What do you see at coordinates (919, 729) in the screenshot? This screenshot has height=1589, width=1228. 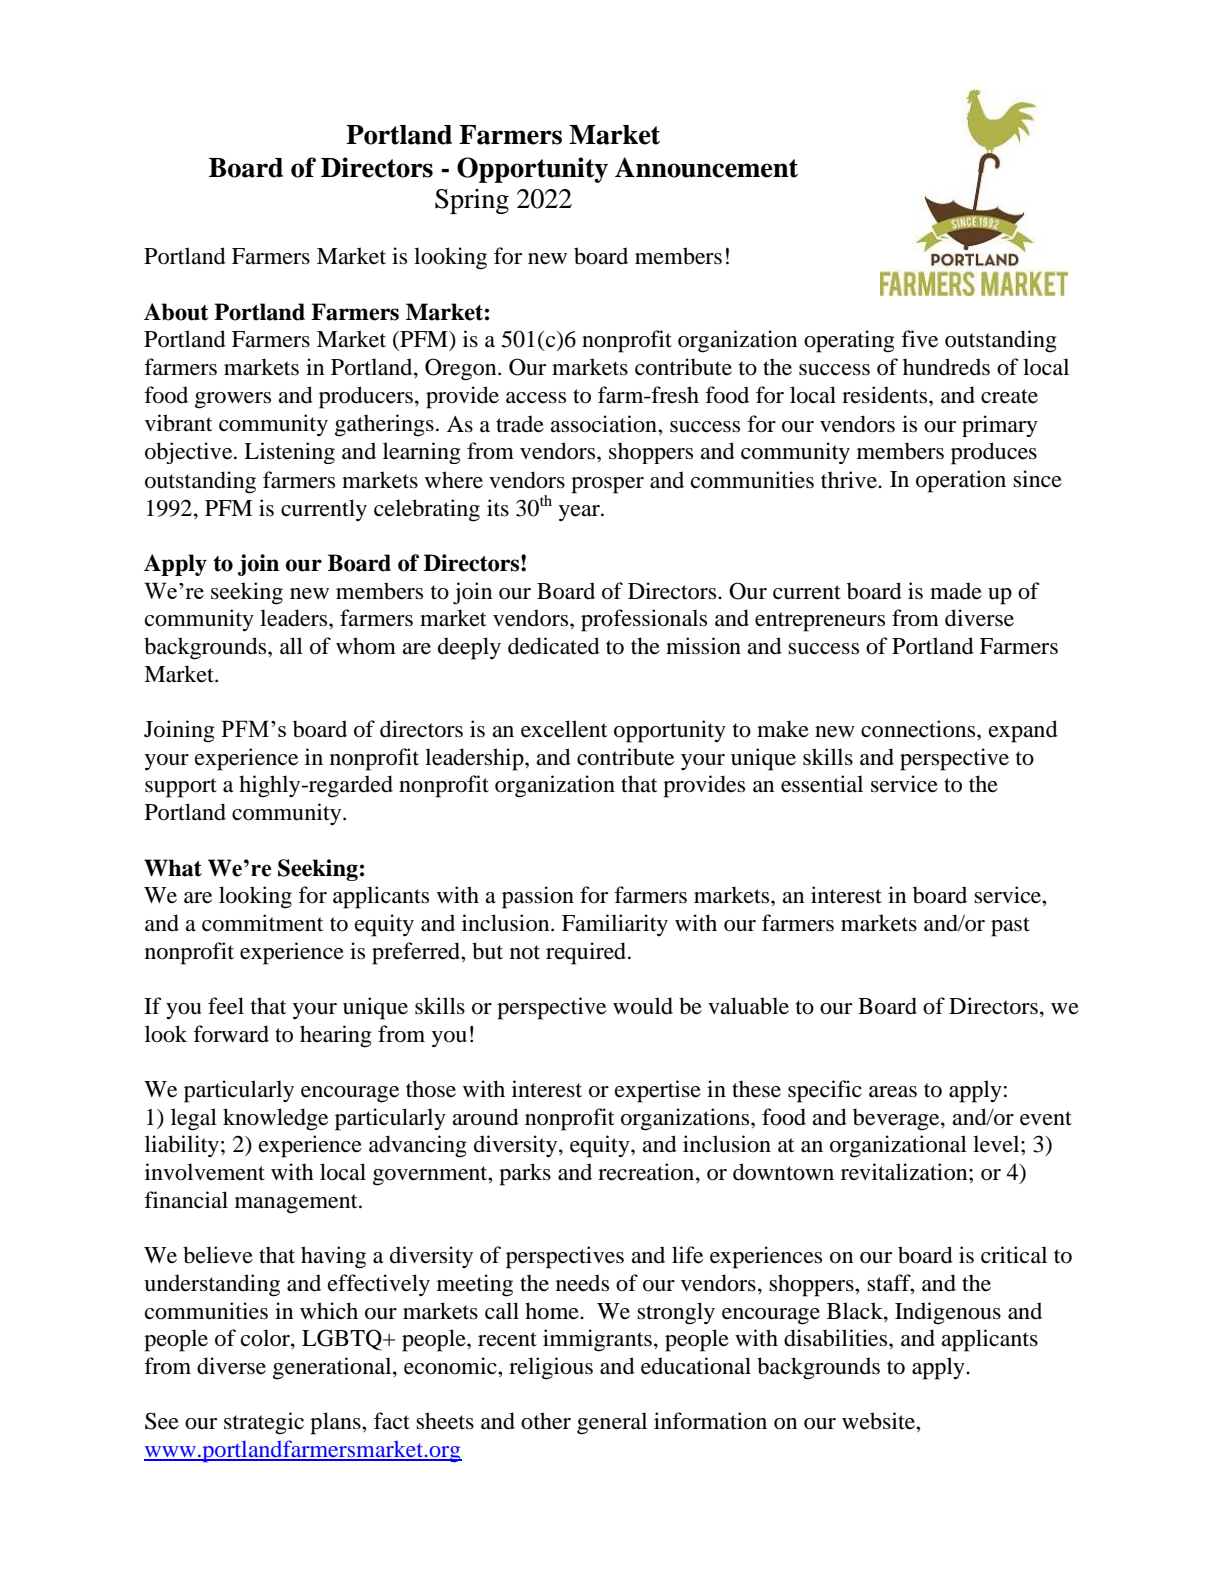 I see `connections` at bounding box center [919, 729].
